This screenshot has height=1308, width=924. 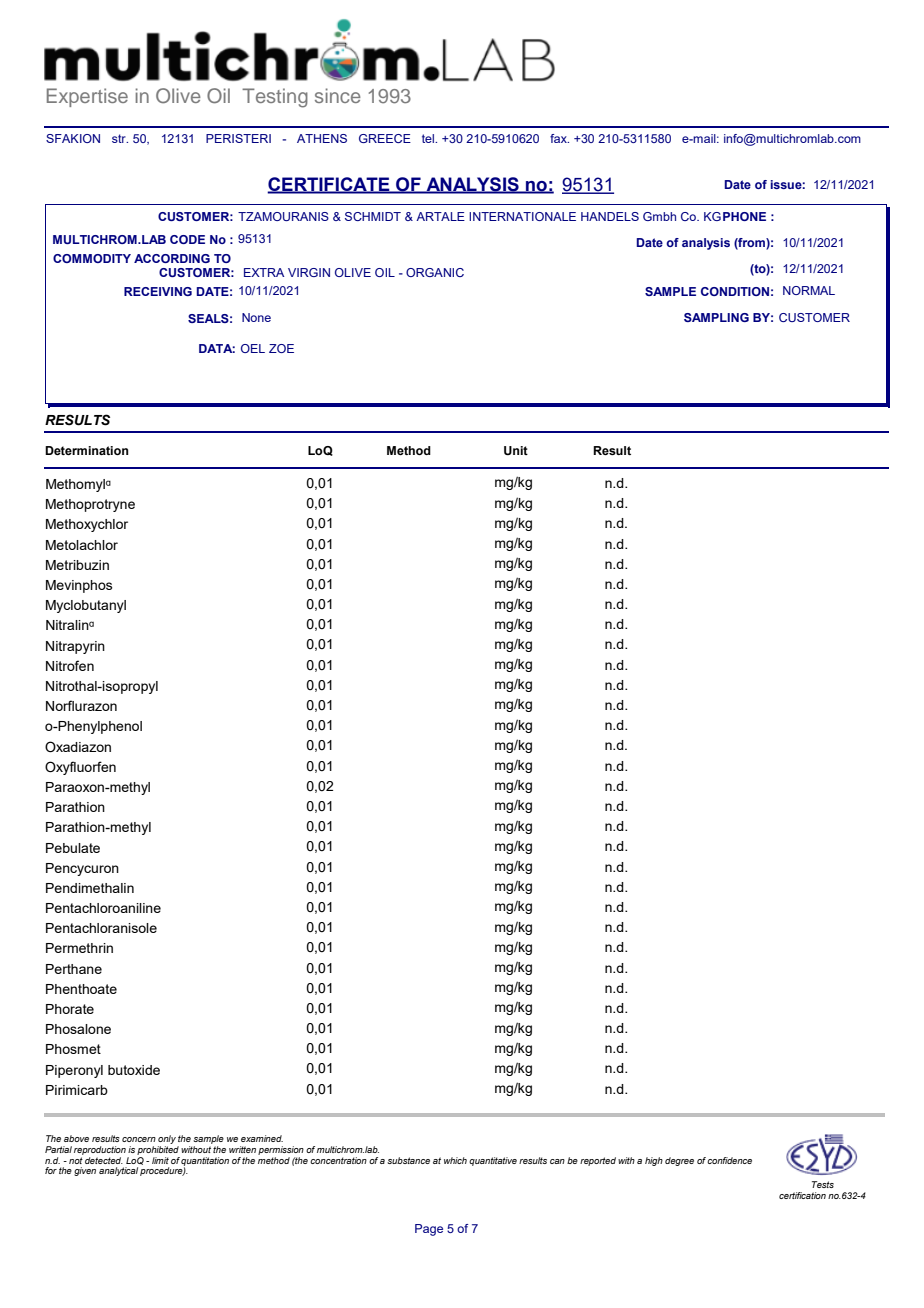 I want to click on PHONE, so click(x=744, y=216).
